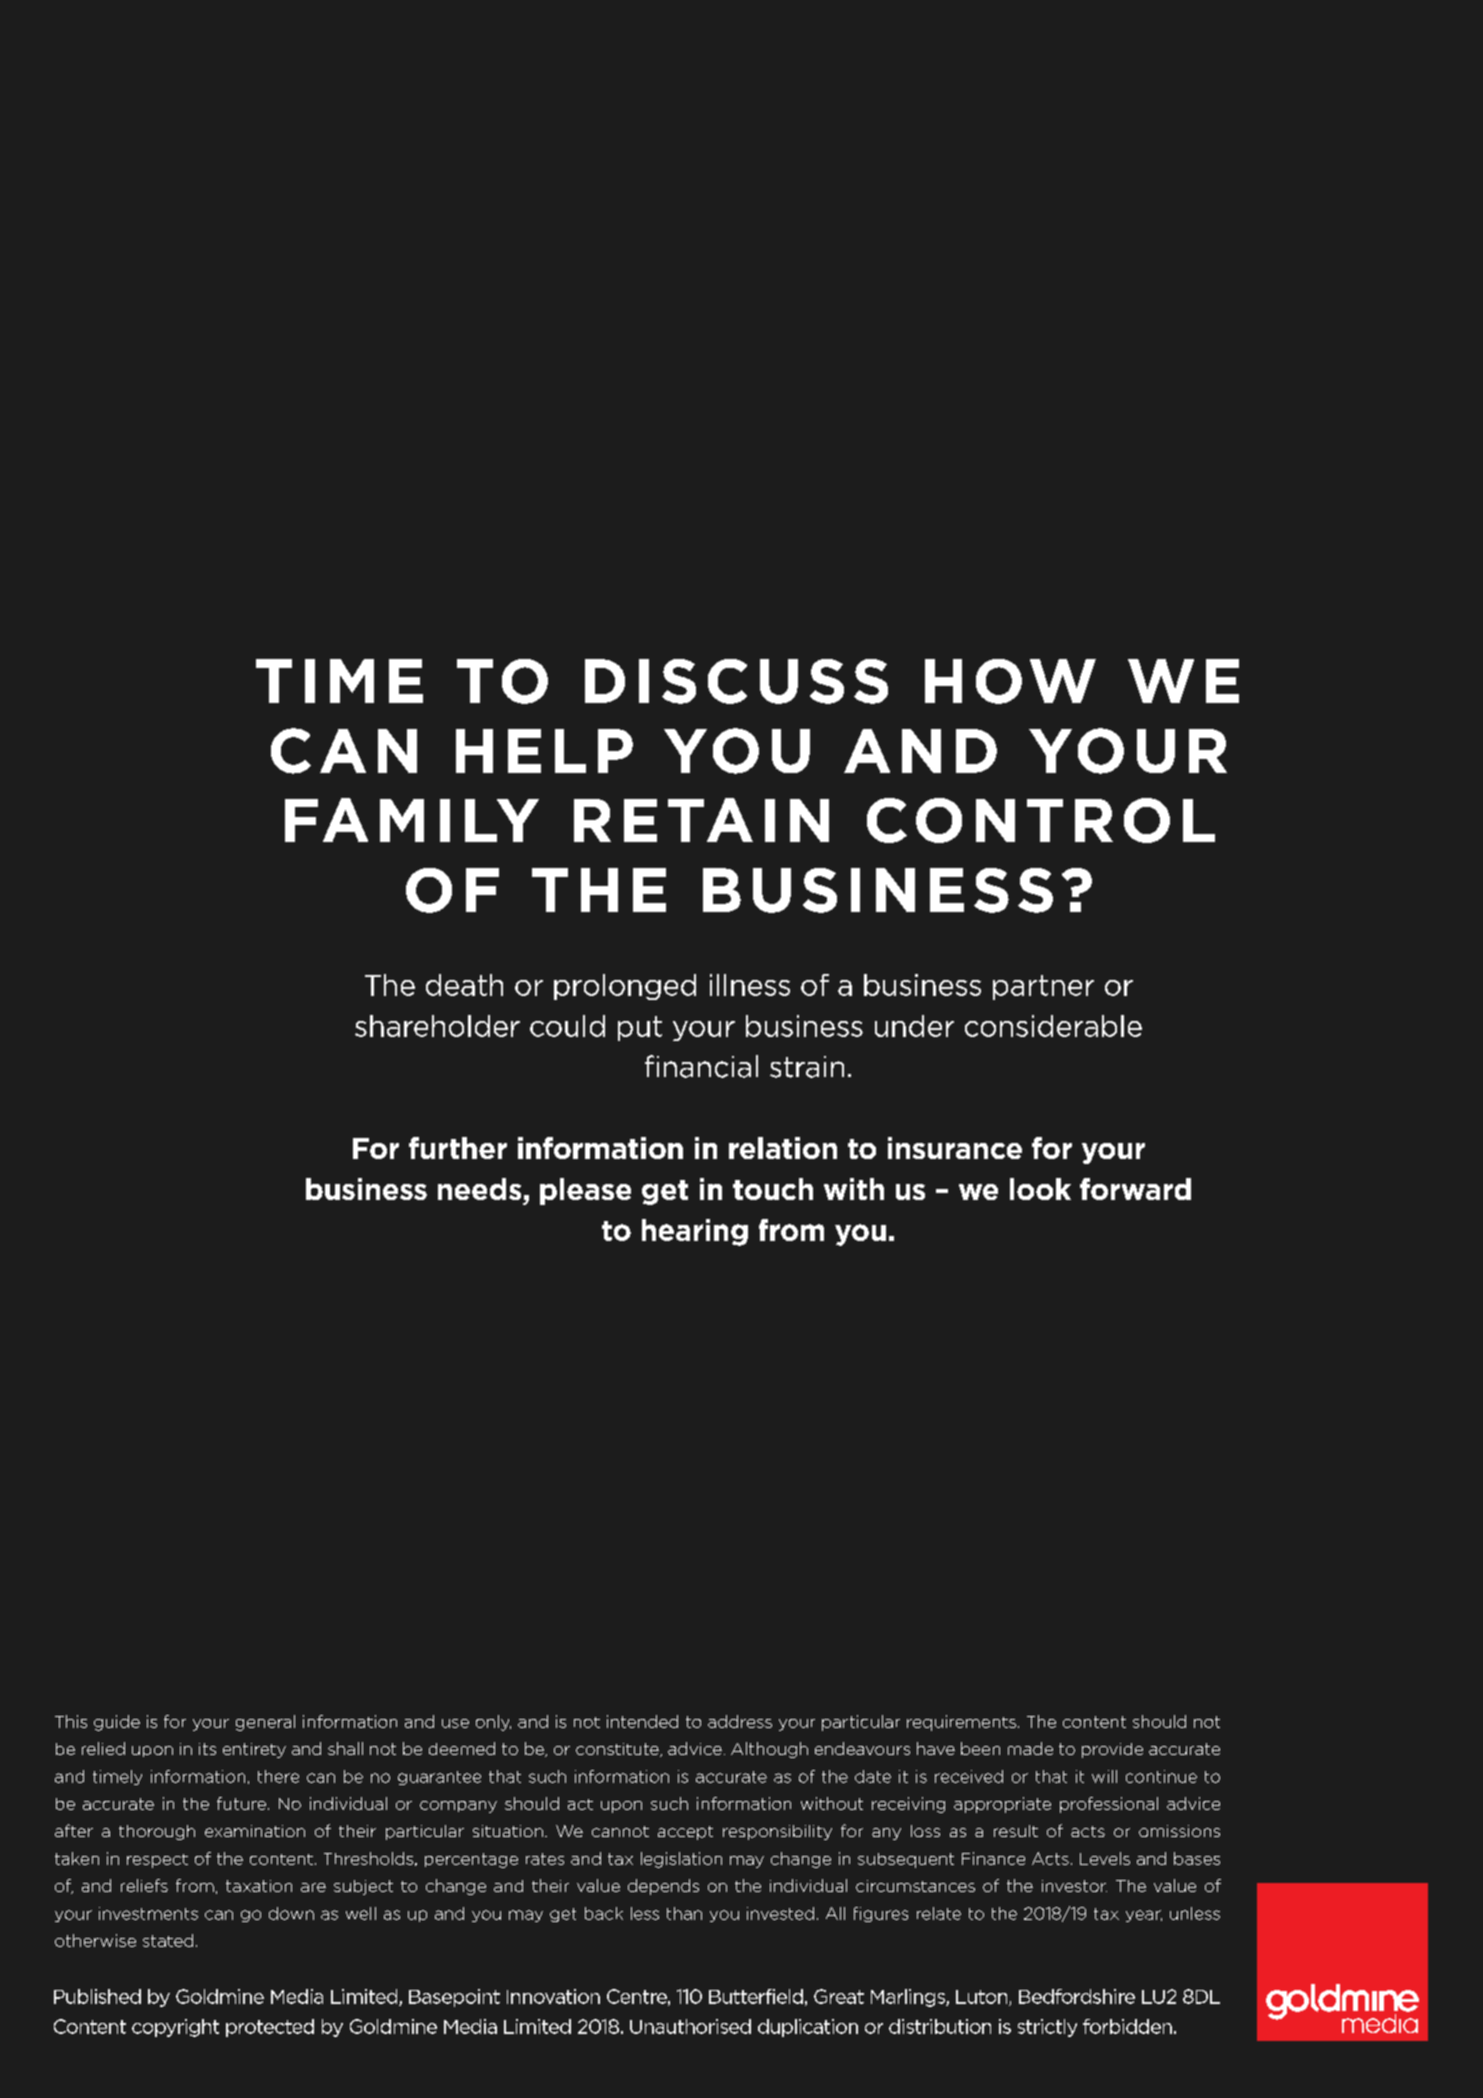 The image size is (1483, 2098). I want to click on needs, so click(479, 1189).
